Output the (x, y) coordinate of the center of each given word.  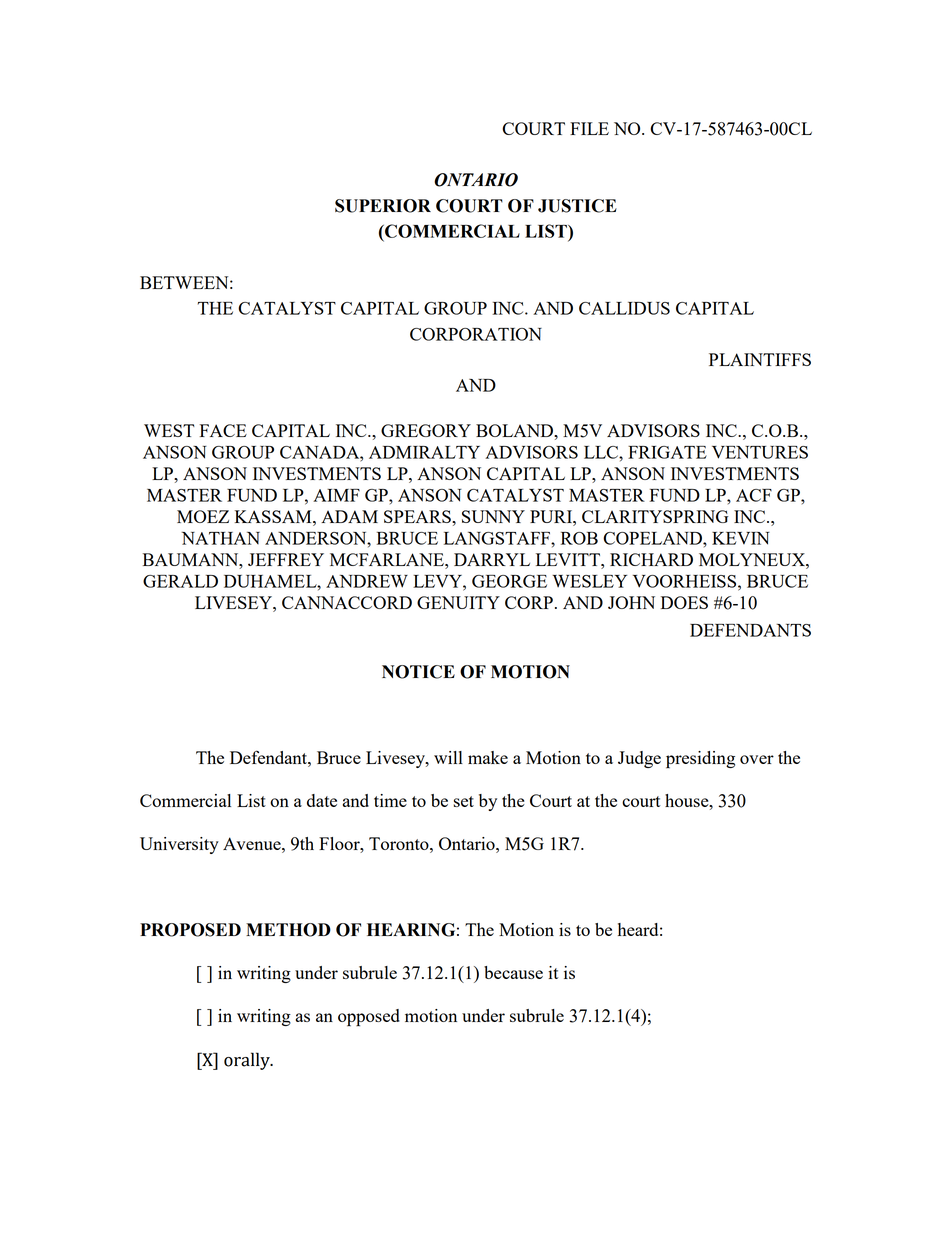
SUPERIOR (383, 206)
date (322, 800)
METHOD (288, 930)
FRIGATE (667, 452)
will (448, 757)
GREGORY (426, 430)
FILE (589, 128)
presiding (700, 760)
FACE (223, 430)
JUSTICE (577, 206)
